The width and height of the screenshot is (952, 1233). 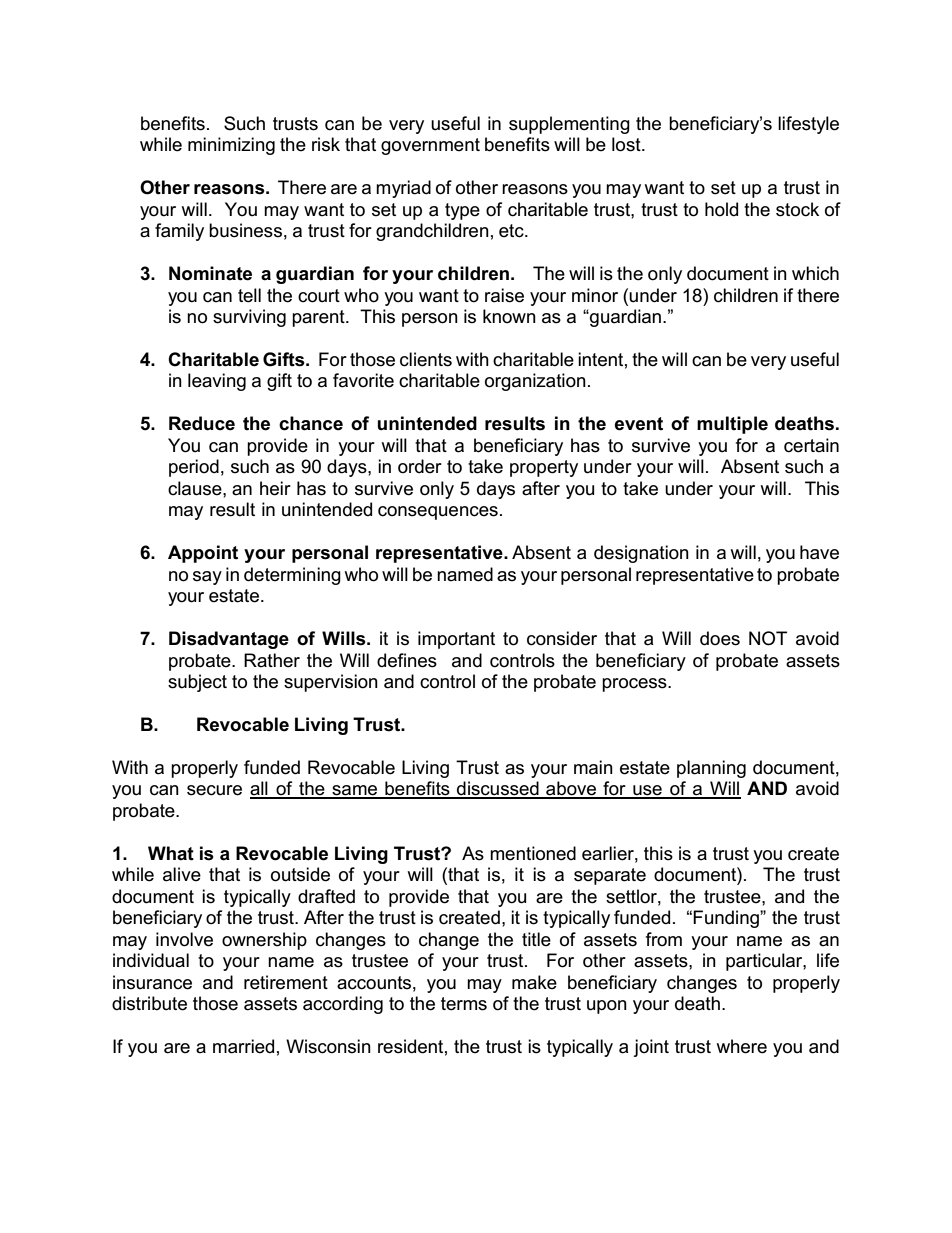 What do you see at coordinates (721, 209) in the screenshot?
I see `hold` at bounding box center [721, 209].
